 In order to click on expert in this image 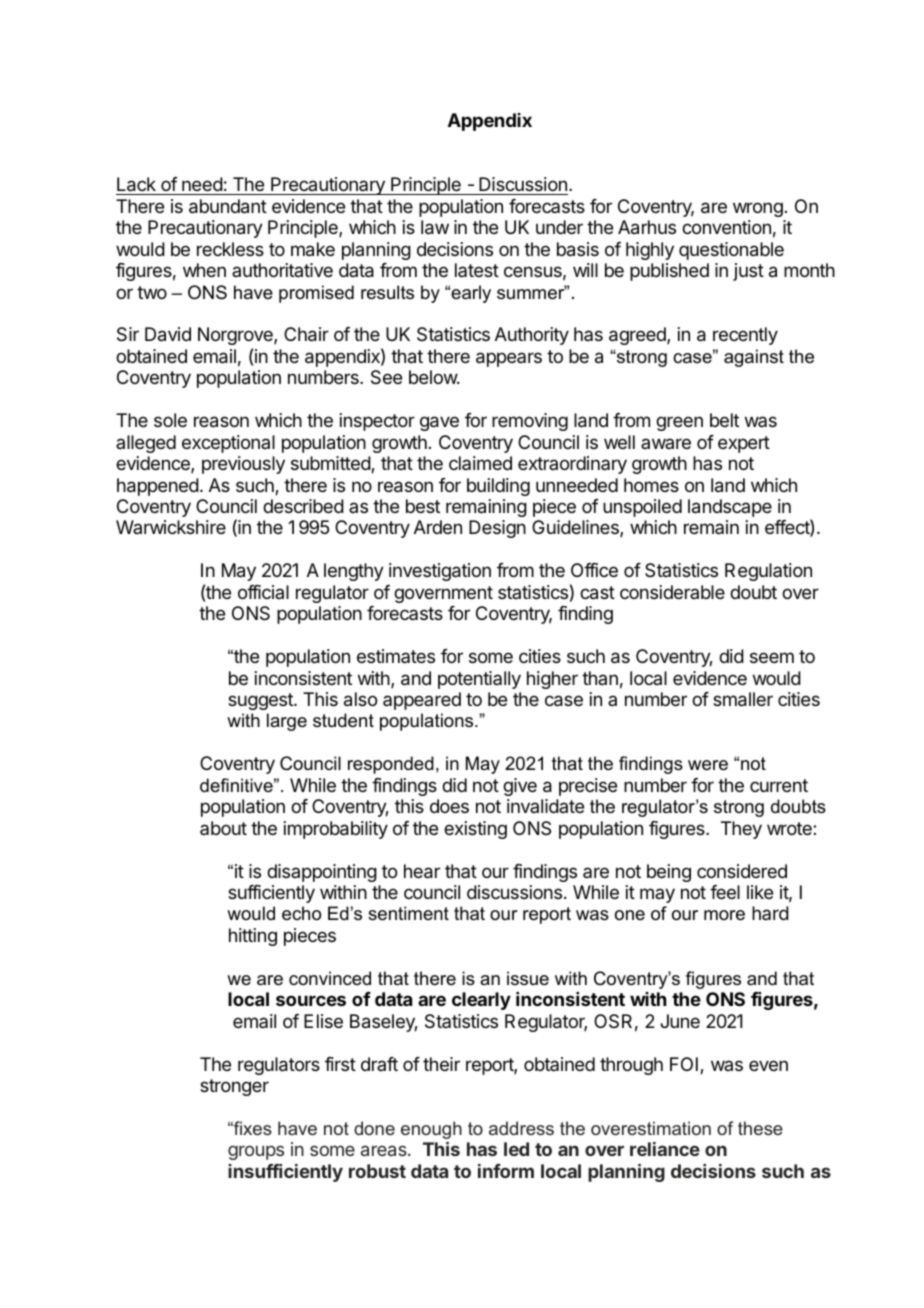, I will do `click(744, 444)`.
